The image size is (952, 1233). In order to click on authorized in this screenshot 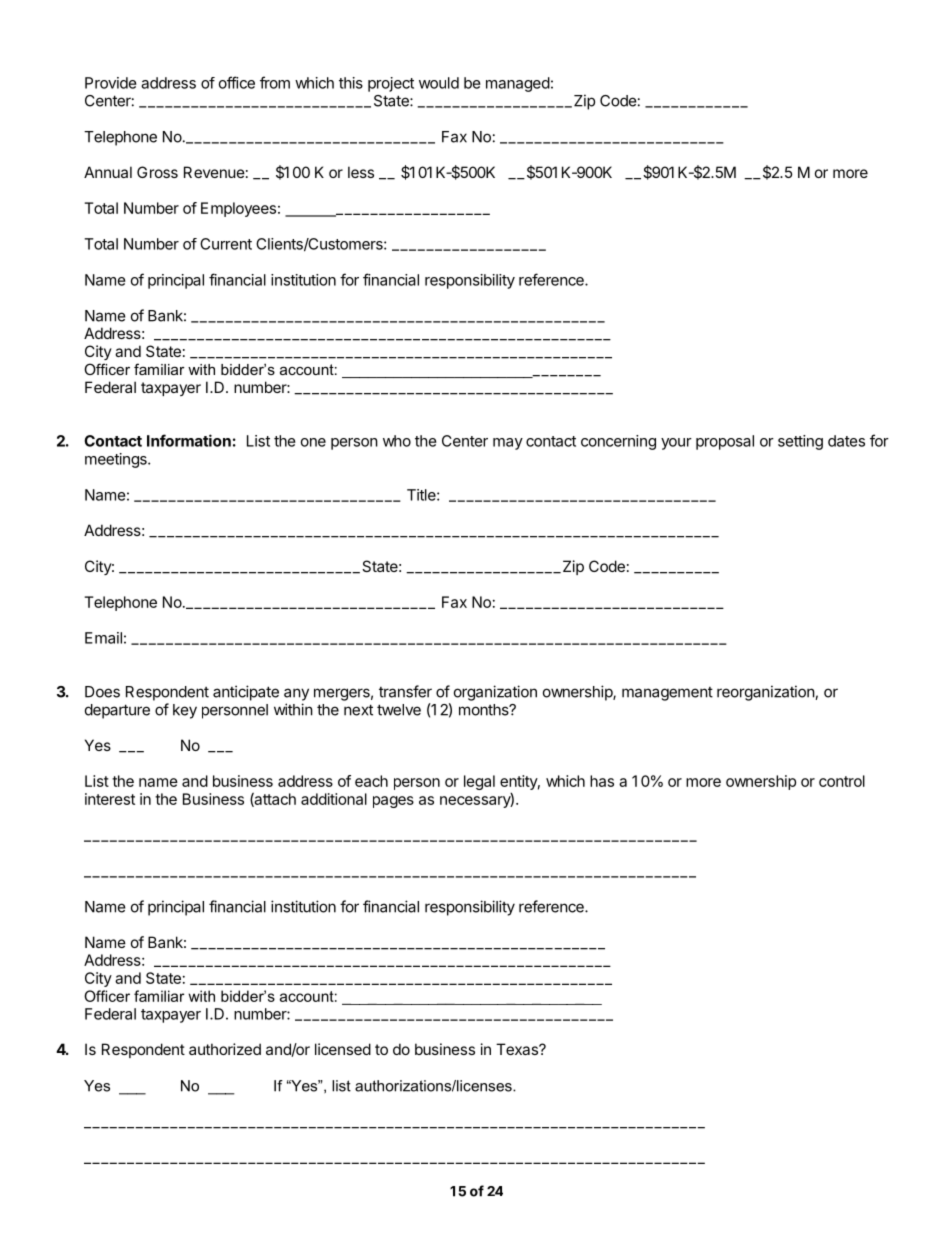, I will do `click(225, 1049)`.
